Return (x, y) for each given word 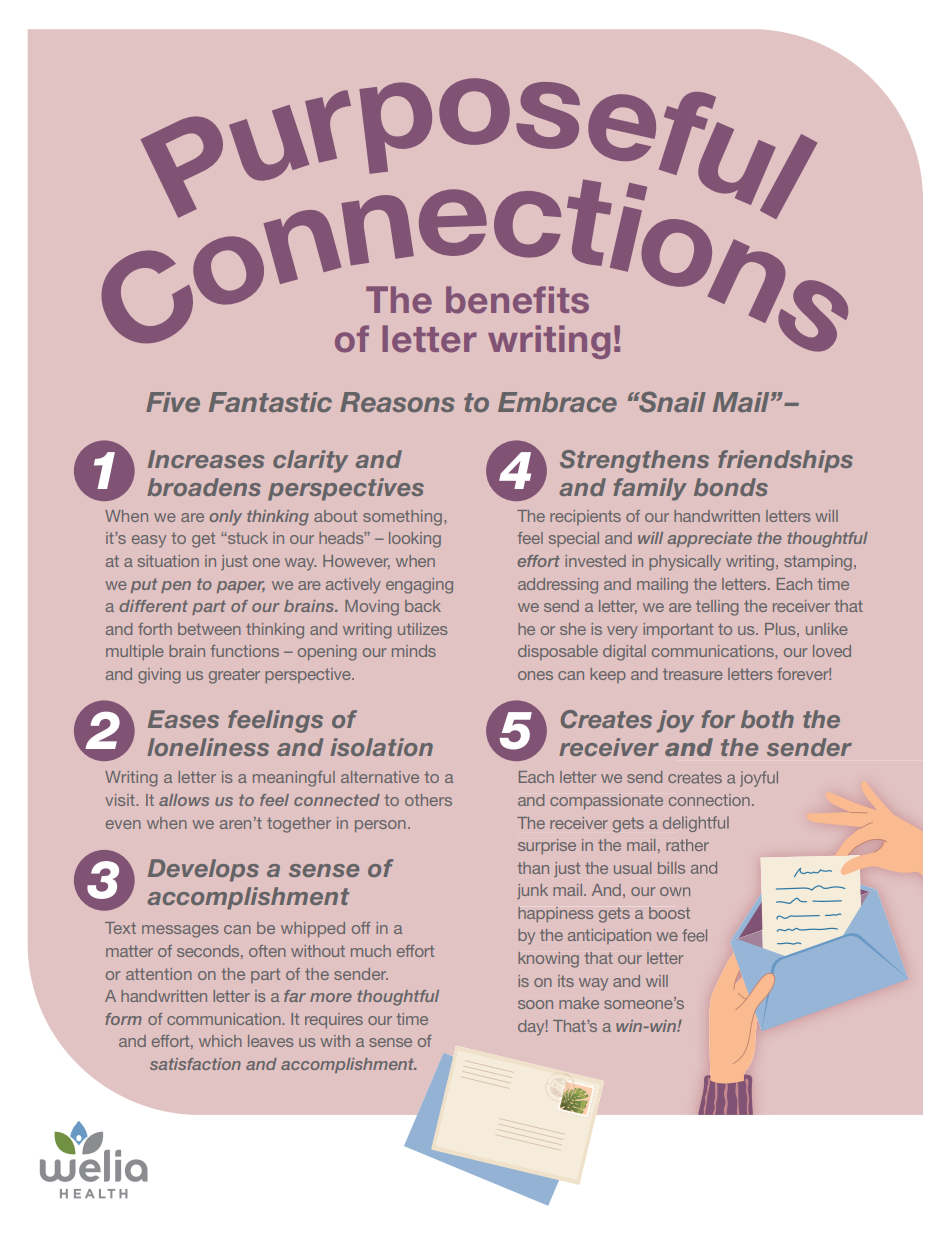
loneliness (208, 747)
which (220, 1041)
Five (173, 402)
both (767, 719)
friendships (785, 461)
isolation (381, 747)
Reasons (397, 402)
